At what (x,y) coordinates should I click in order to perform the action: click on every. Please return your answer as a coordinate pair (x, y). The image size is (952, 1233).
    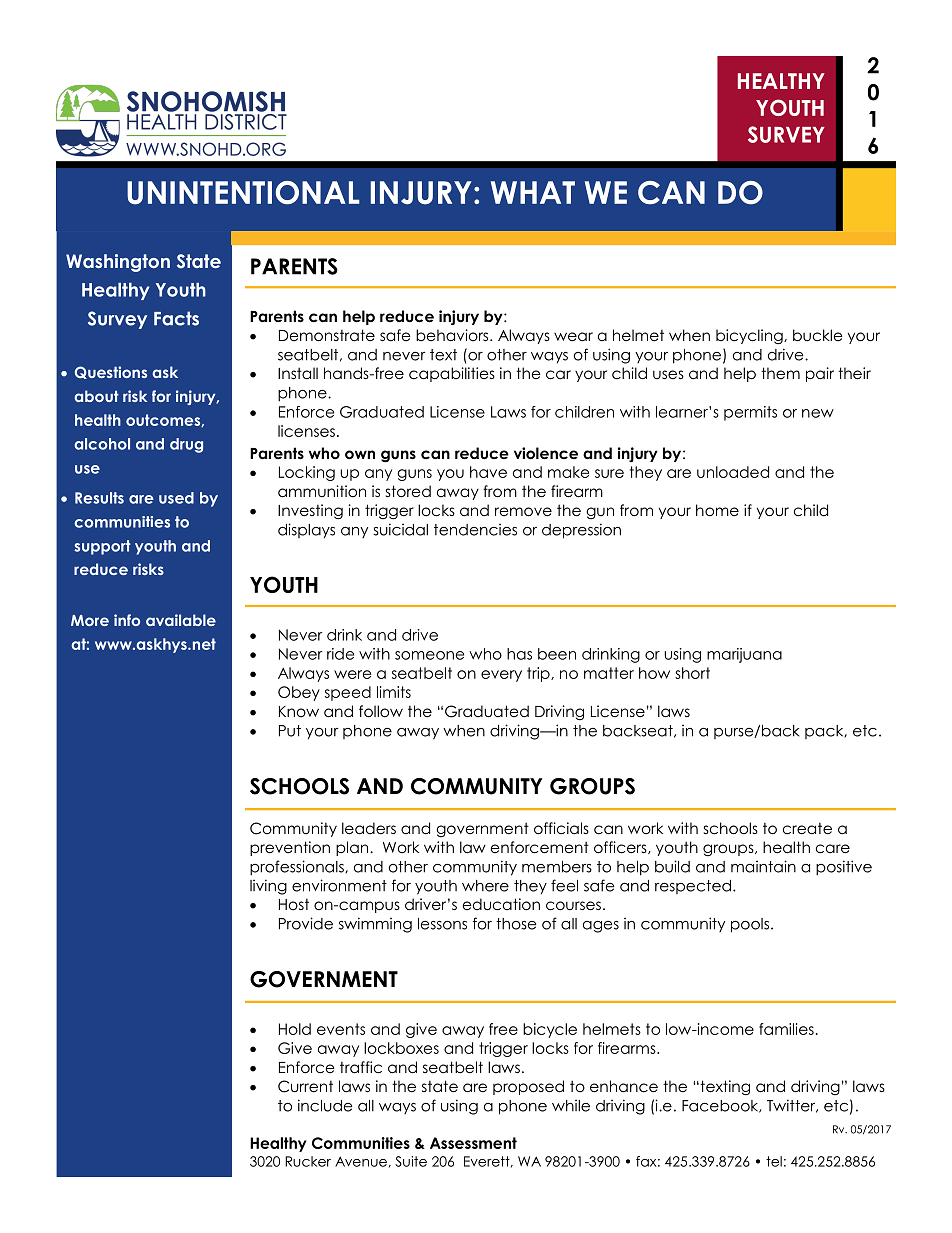
    Looking at the image, I should click on (501, 676).
